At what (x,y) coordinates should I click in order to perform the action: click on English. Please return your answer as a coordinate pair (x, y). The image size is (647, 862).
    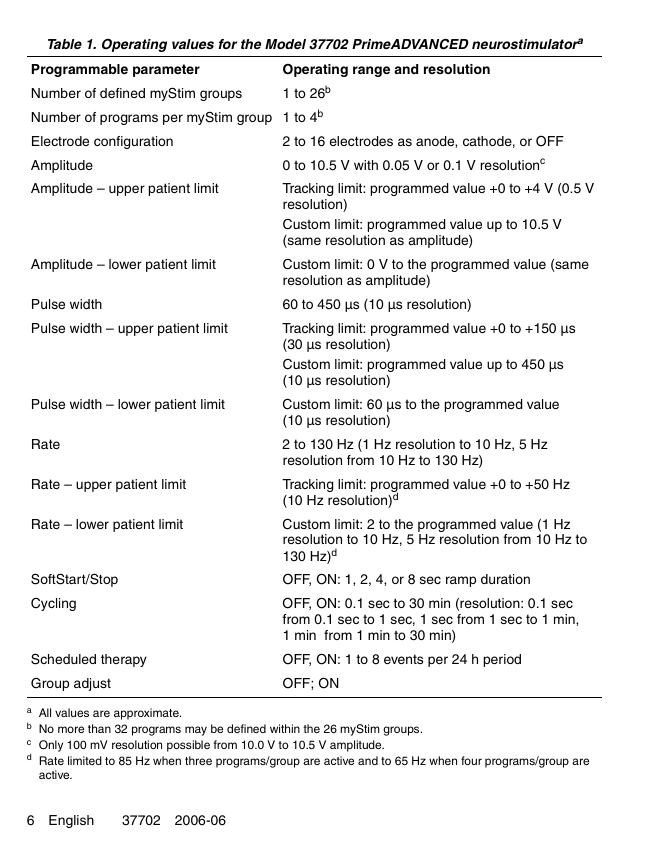
    Looking at the image, I should click on (71, 821).
